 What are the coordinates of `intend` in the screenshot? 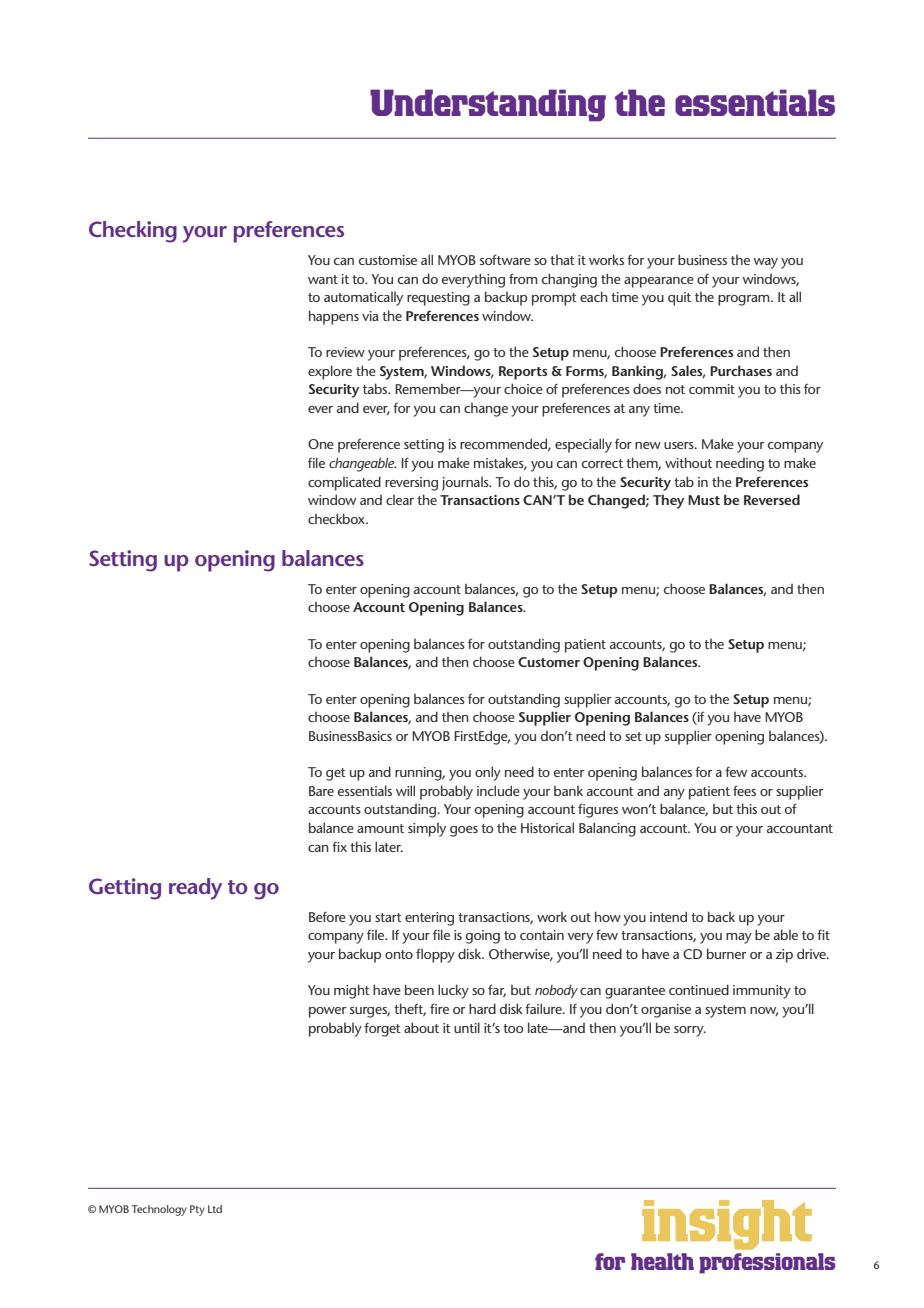 It's located at (668, 916).
